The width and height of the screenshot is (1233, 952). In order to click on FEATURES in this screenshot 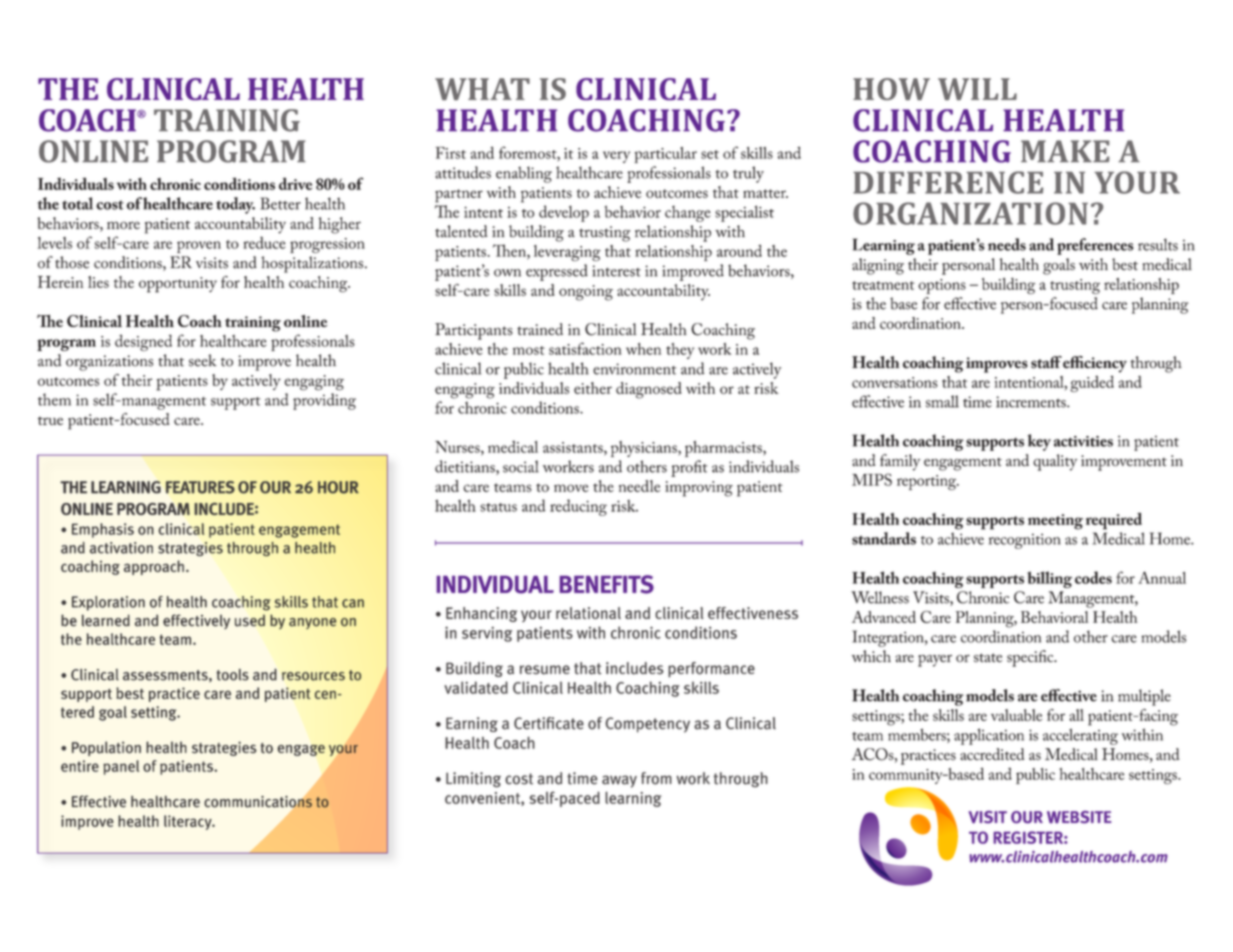, I will do `click(200, 487)`.
